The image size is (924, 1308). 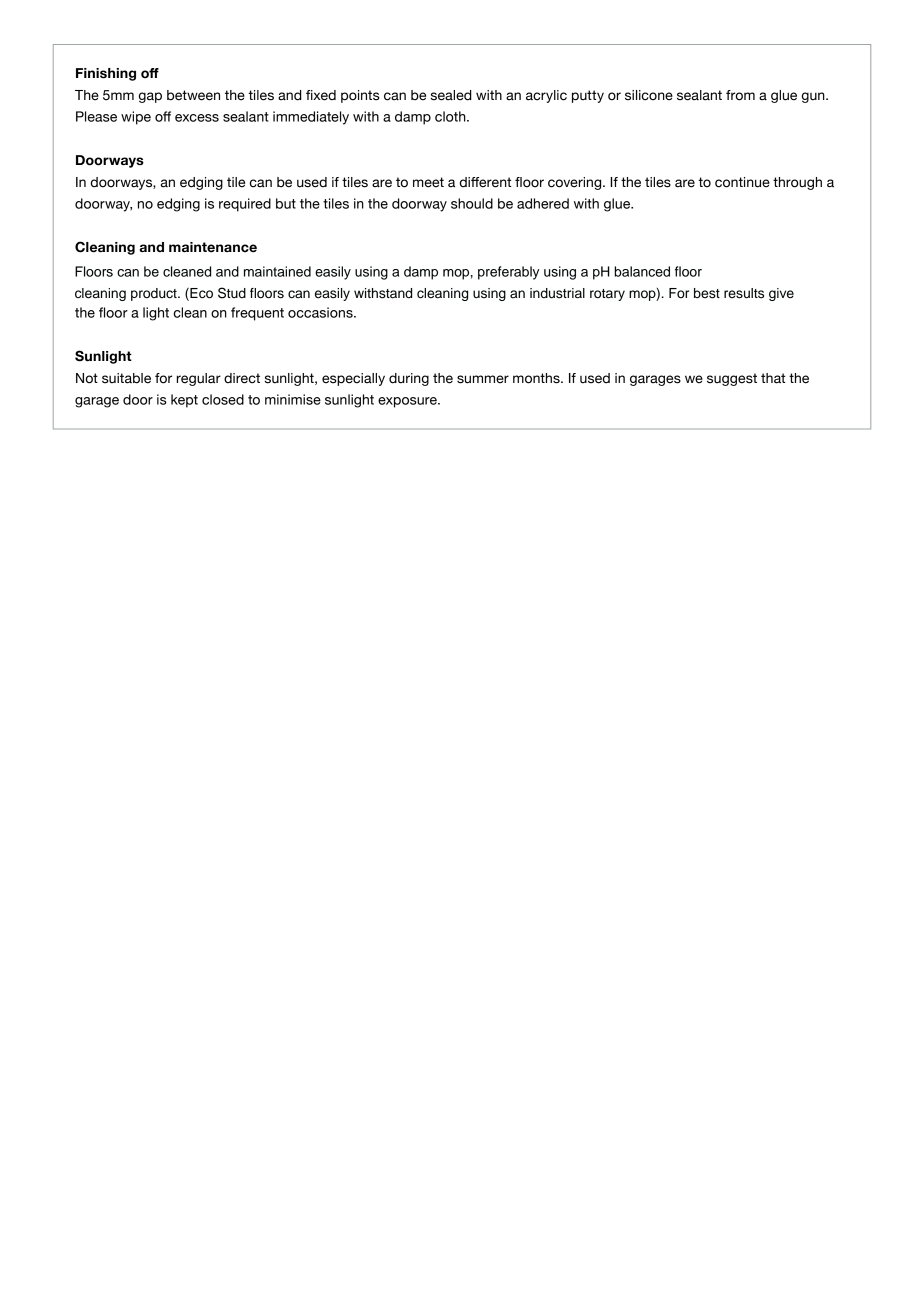 What do you see at coordinates (472, 203) in the page?
I see `should` at bounding box center [472, 203].
